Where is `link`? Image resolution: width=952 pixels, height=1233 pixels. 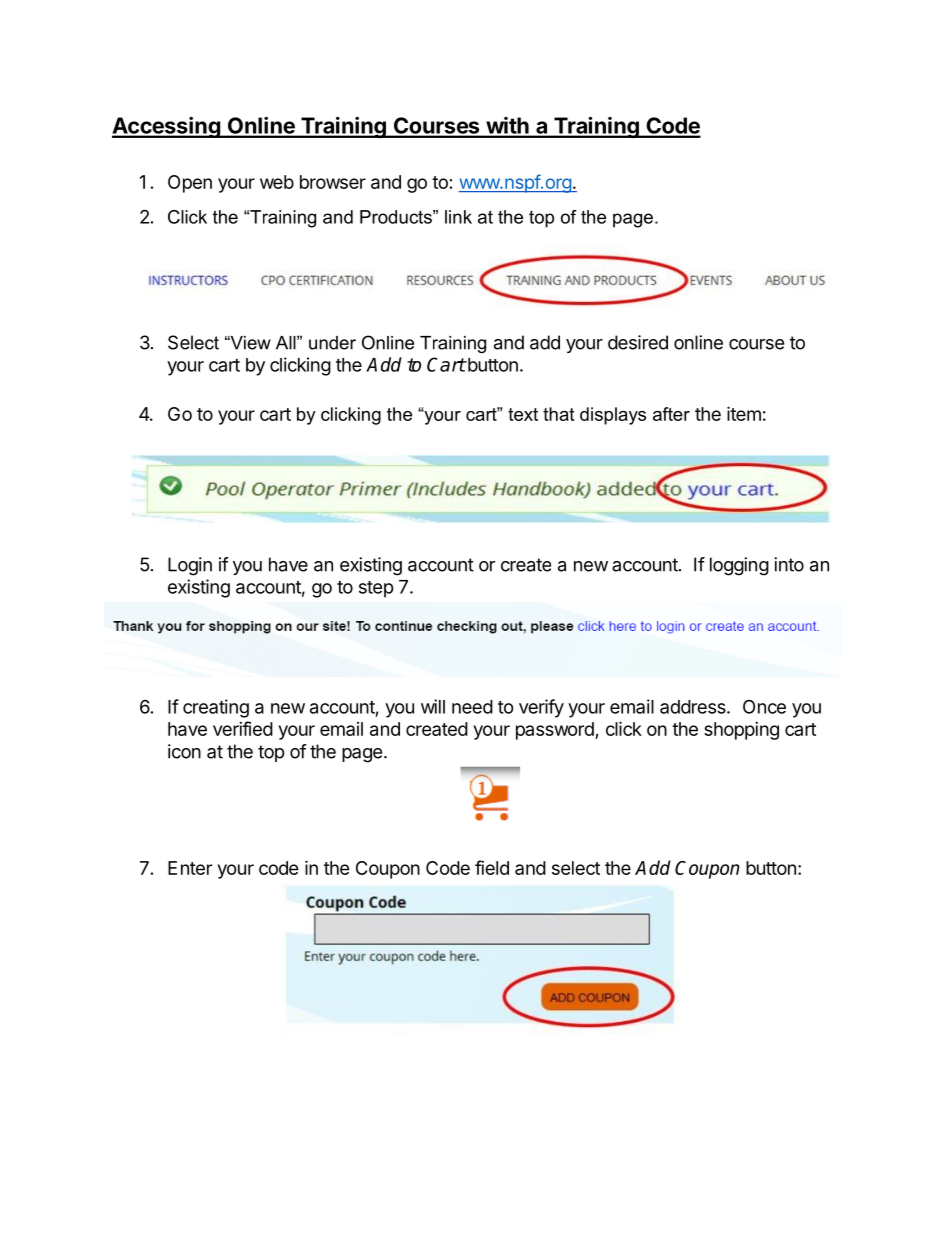 link is located at coordinates (458, 217).
